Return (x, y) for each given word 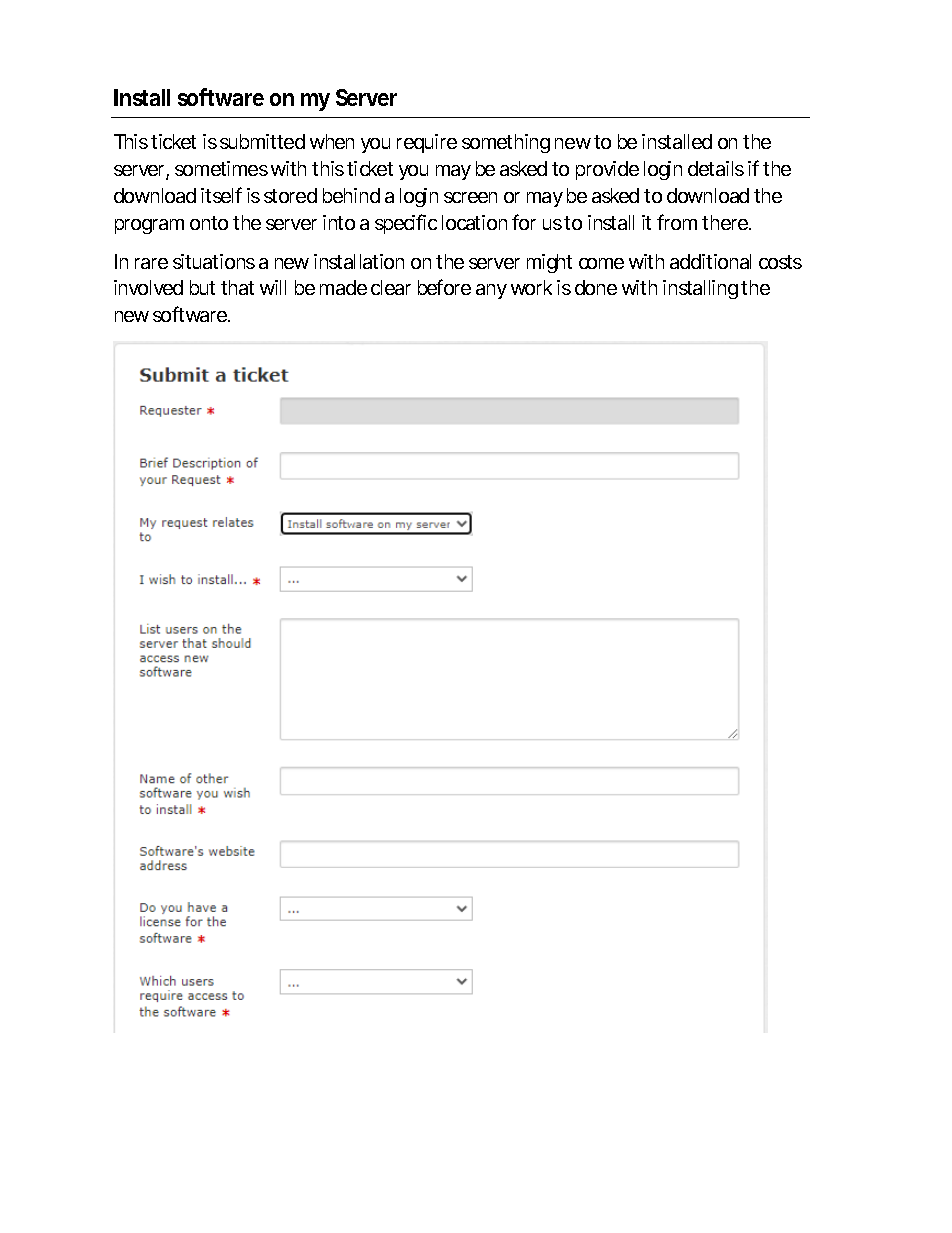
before (444, 287)
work (531, 287)
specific (406, 224)
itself (221, 195)
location (474, 222)
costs (780, 262)
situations (214, 261)
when (332, 141)
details (716, 168)
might (549, 263)
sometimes (221, 168)
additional (710, 261)
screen (470, 197)
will (273, 287)
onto (209, 223)
